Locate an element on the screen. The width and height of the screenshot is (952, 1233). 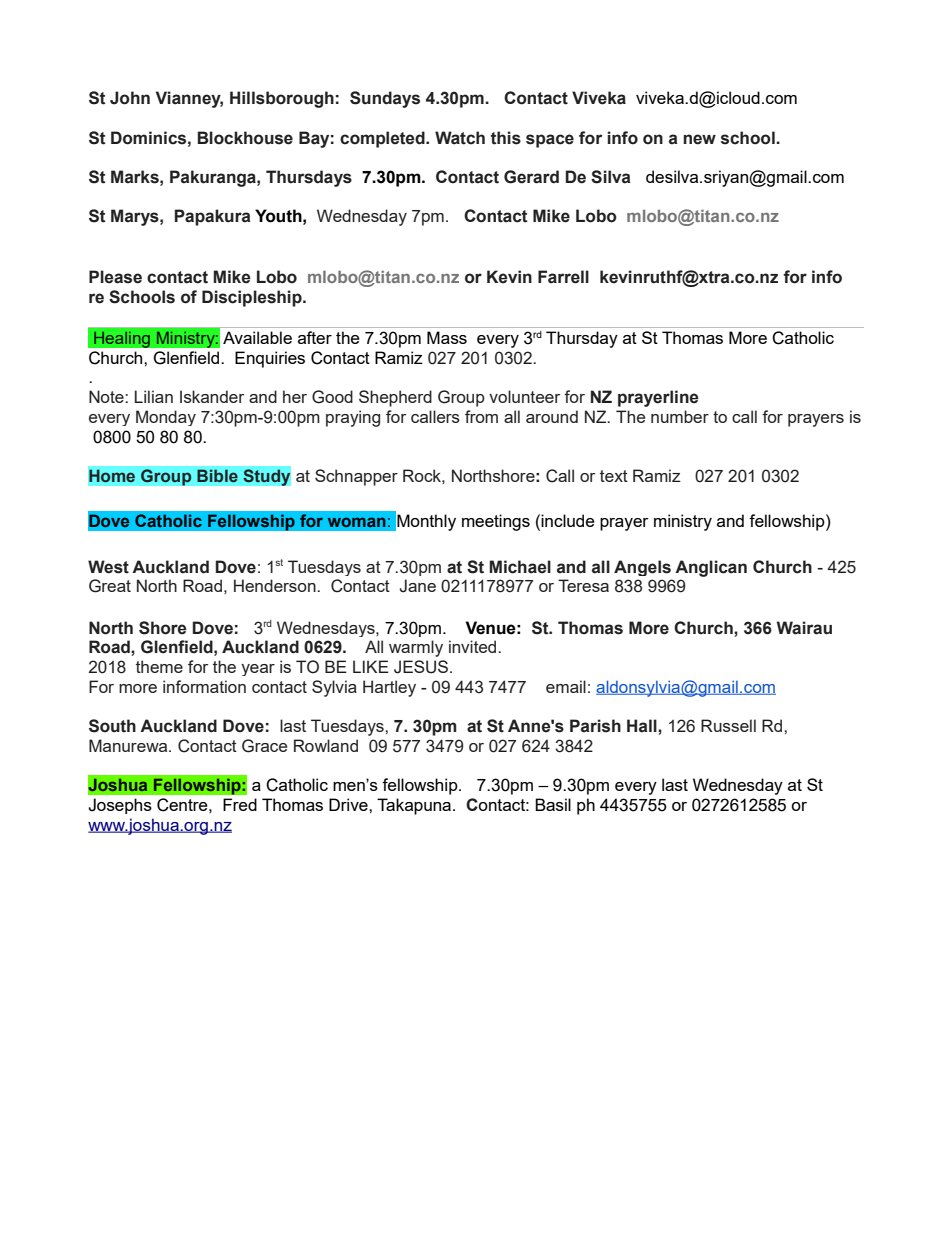
Angels is located at coordinates (642, 568).
